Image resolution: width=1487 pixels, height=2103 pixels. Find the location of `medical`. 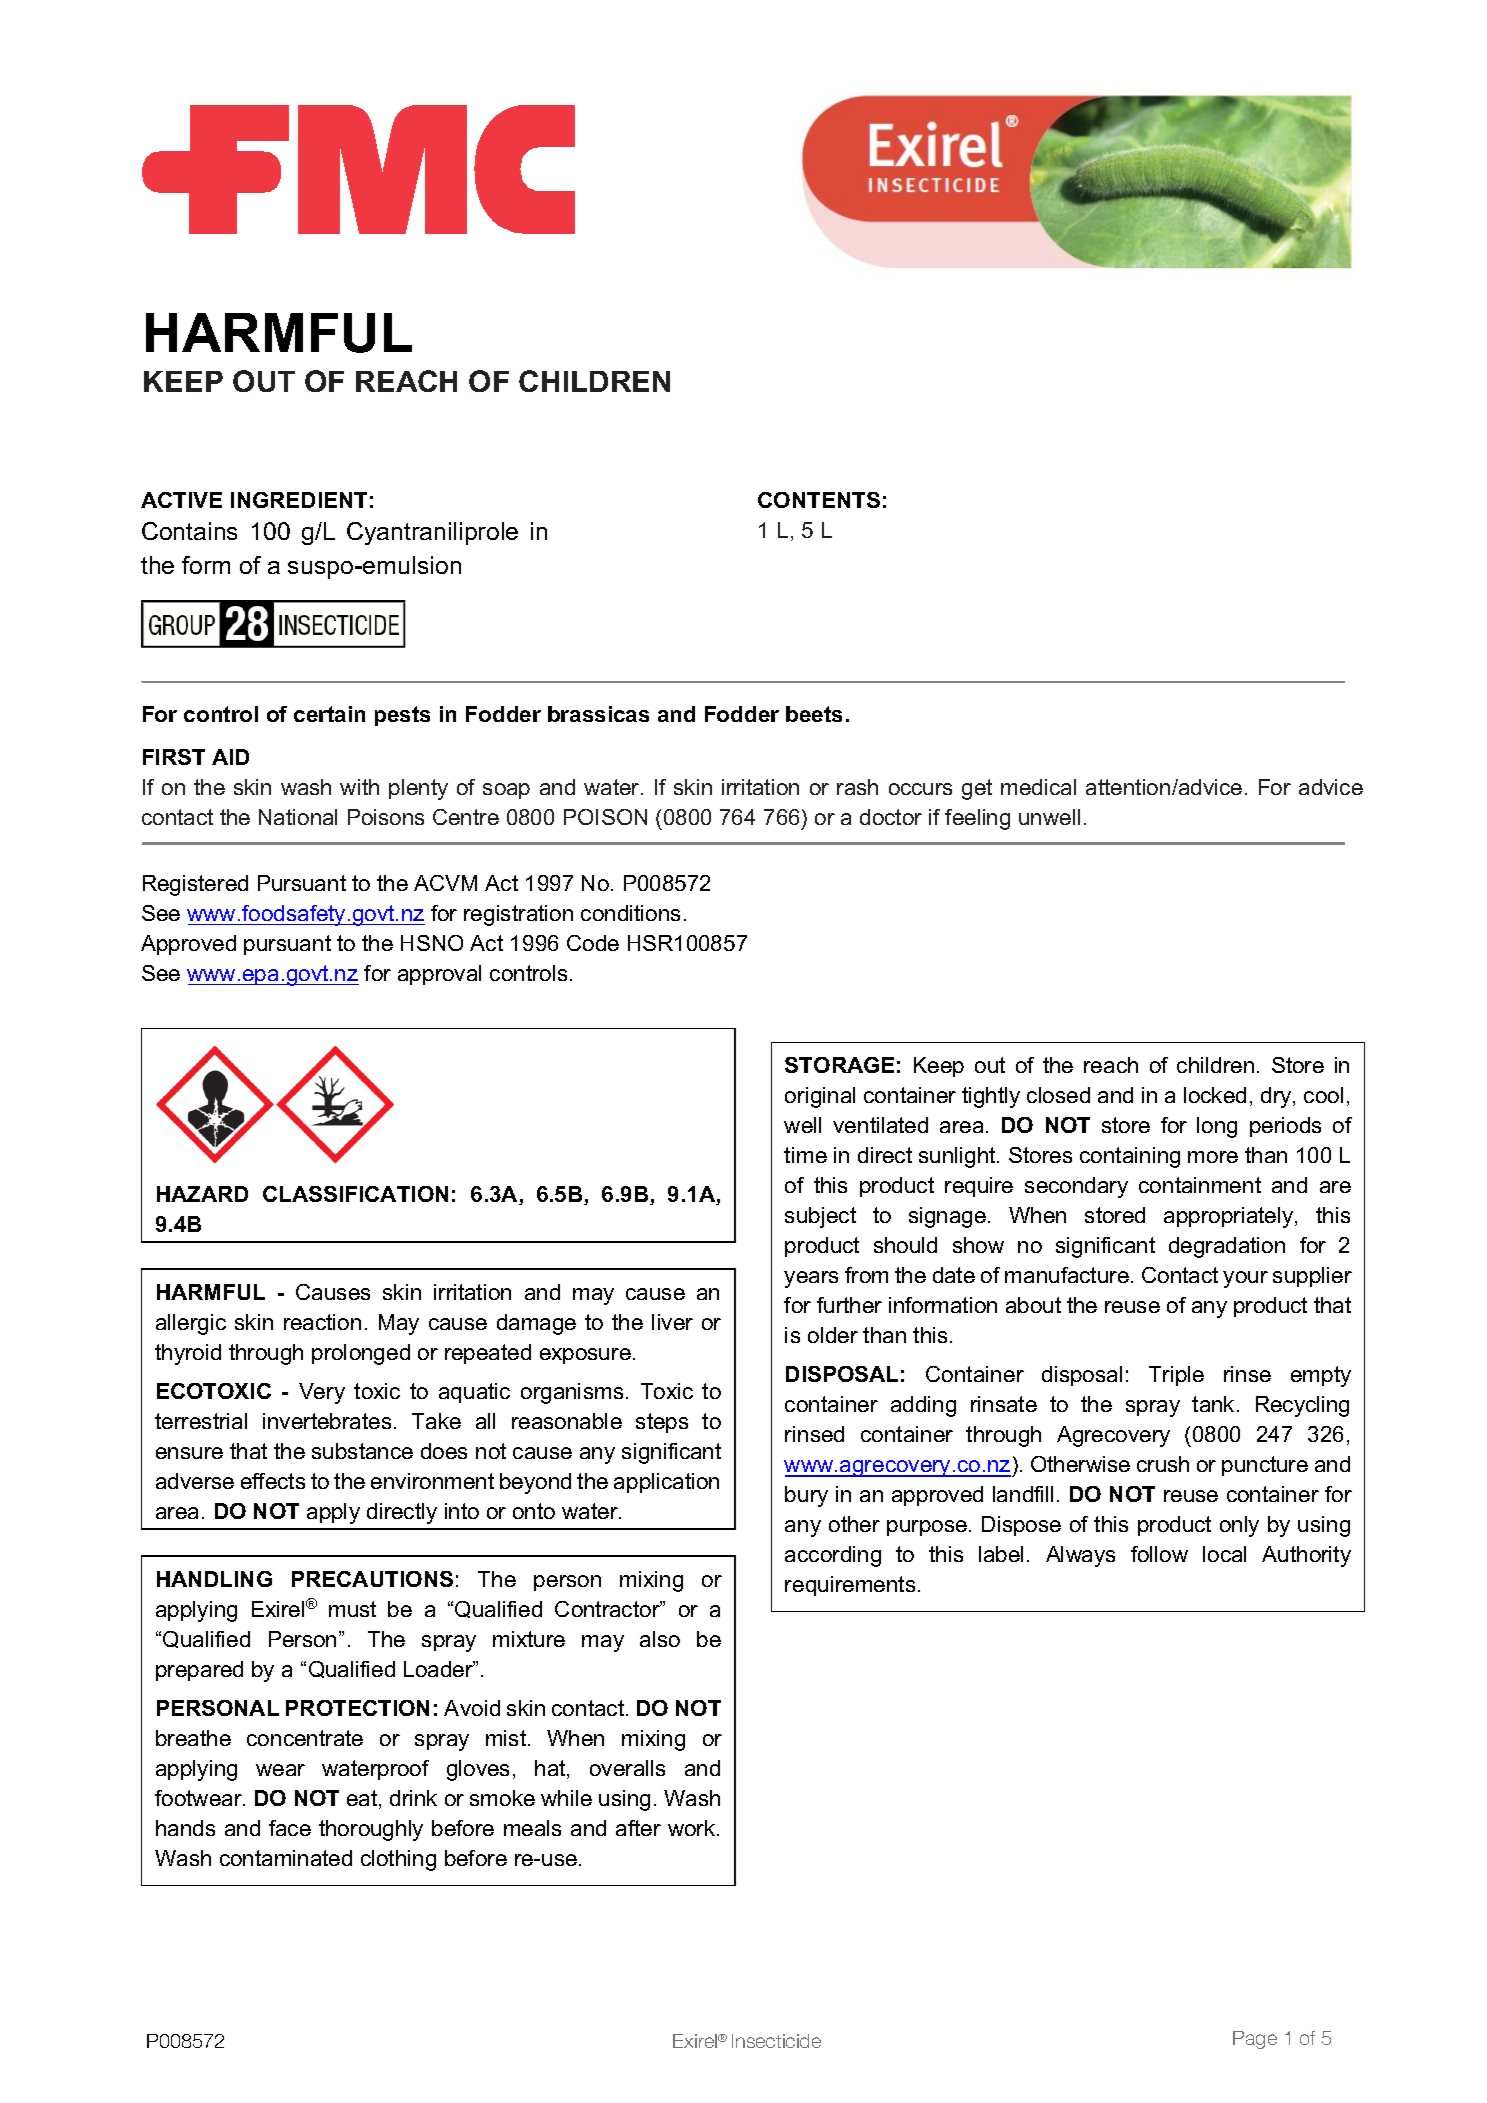

medical is located at coordinates (1038, 787).
